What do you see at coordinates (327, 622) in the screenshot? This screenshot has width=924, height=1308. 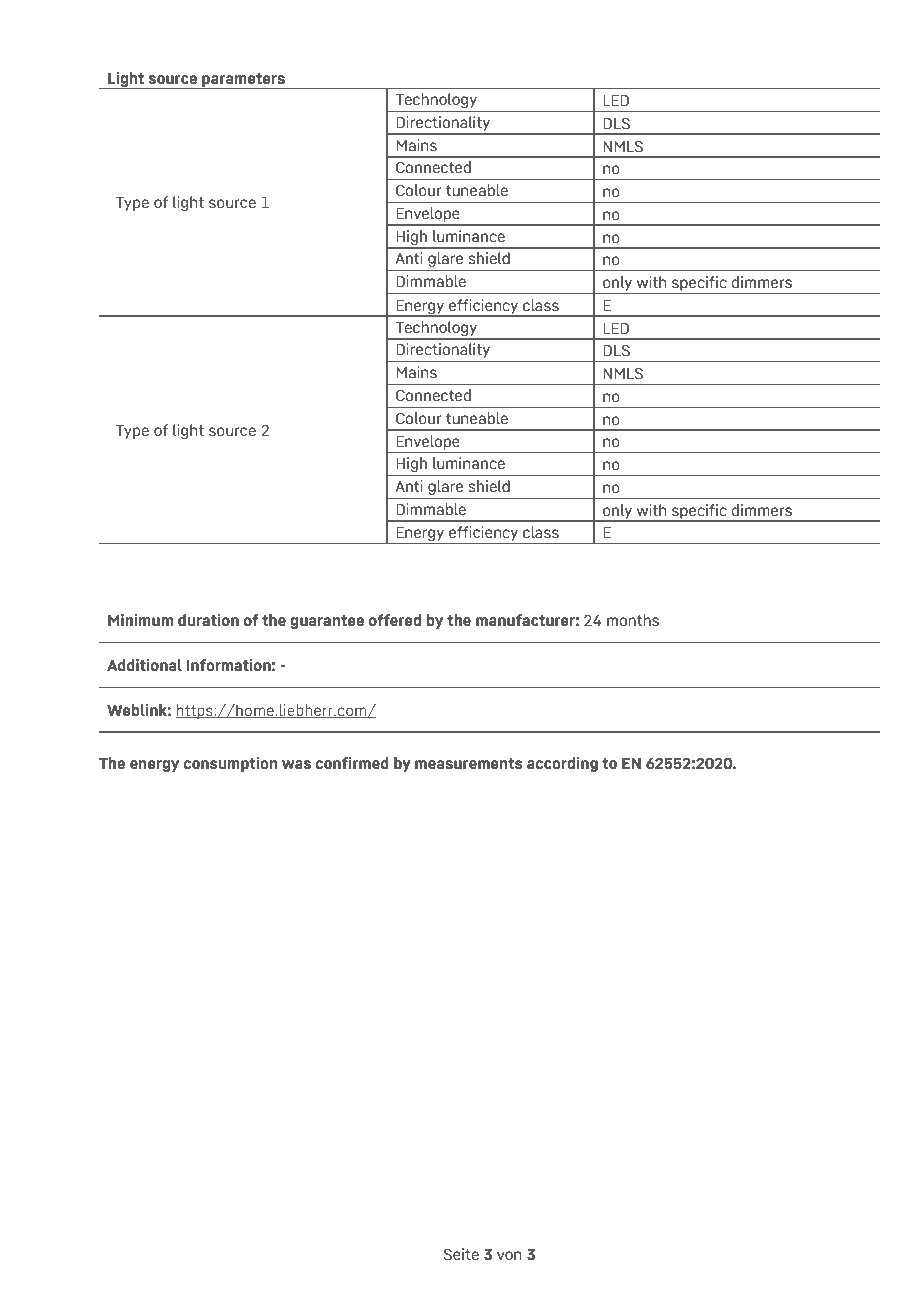 I see `guarantee` at bounding box center [327, 622].
